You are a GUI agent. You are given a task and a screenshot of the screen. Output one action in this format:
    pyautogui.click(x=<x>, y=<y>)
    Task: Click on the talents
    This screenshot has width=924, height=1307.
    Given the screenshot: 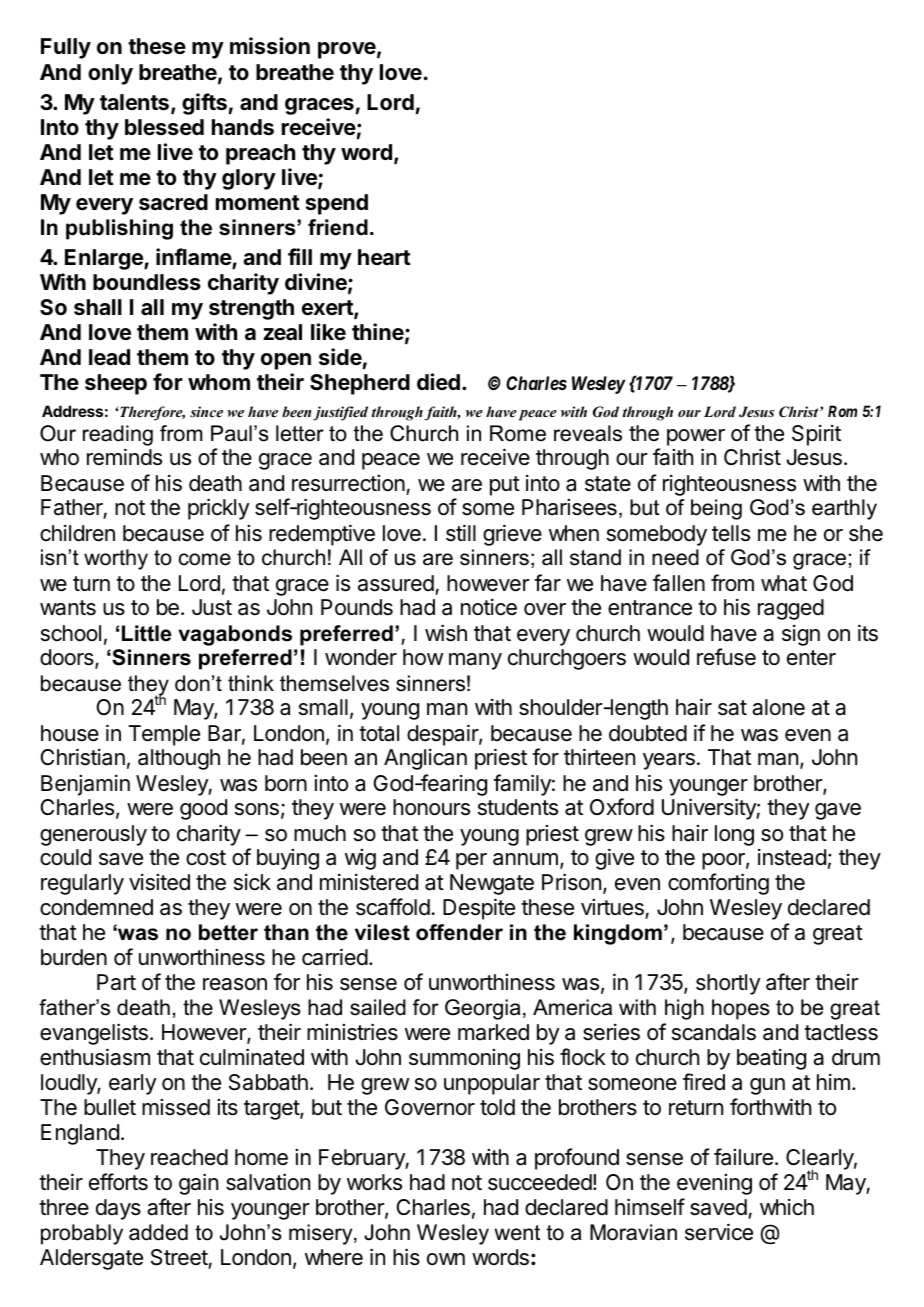 What is the action you would take?
    pyautogui.click(x=134, y=102)
